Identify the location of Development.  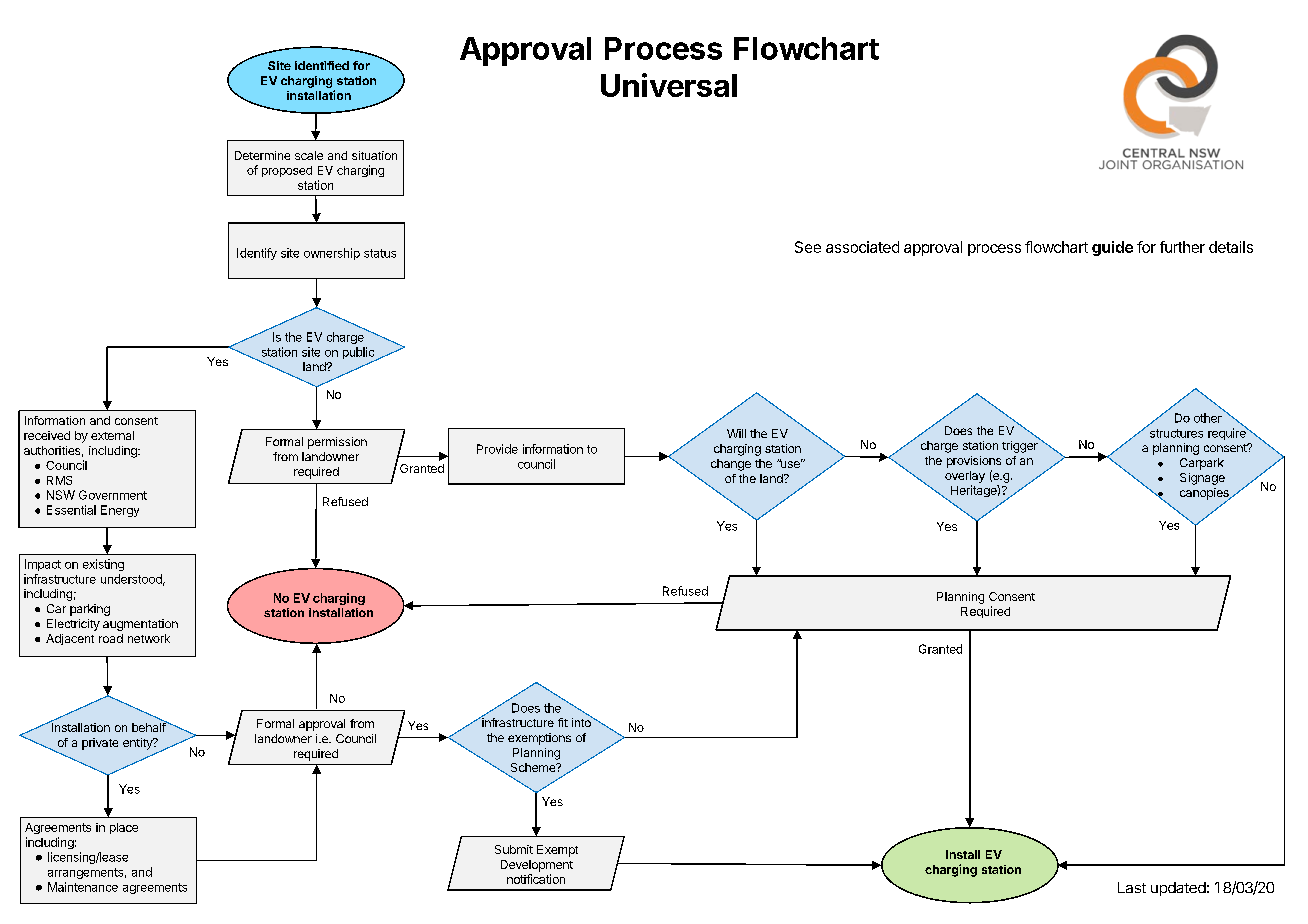
(537, 866).
